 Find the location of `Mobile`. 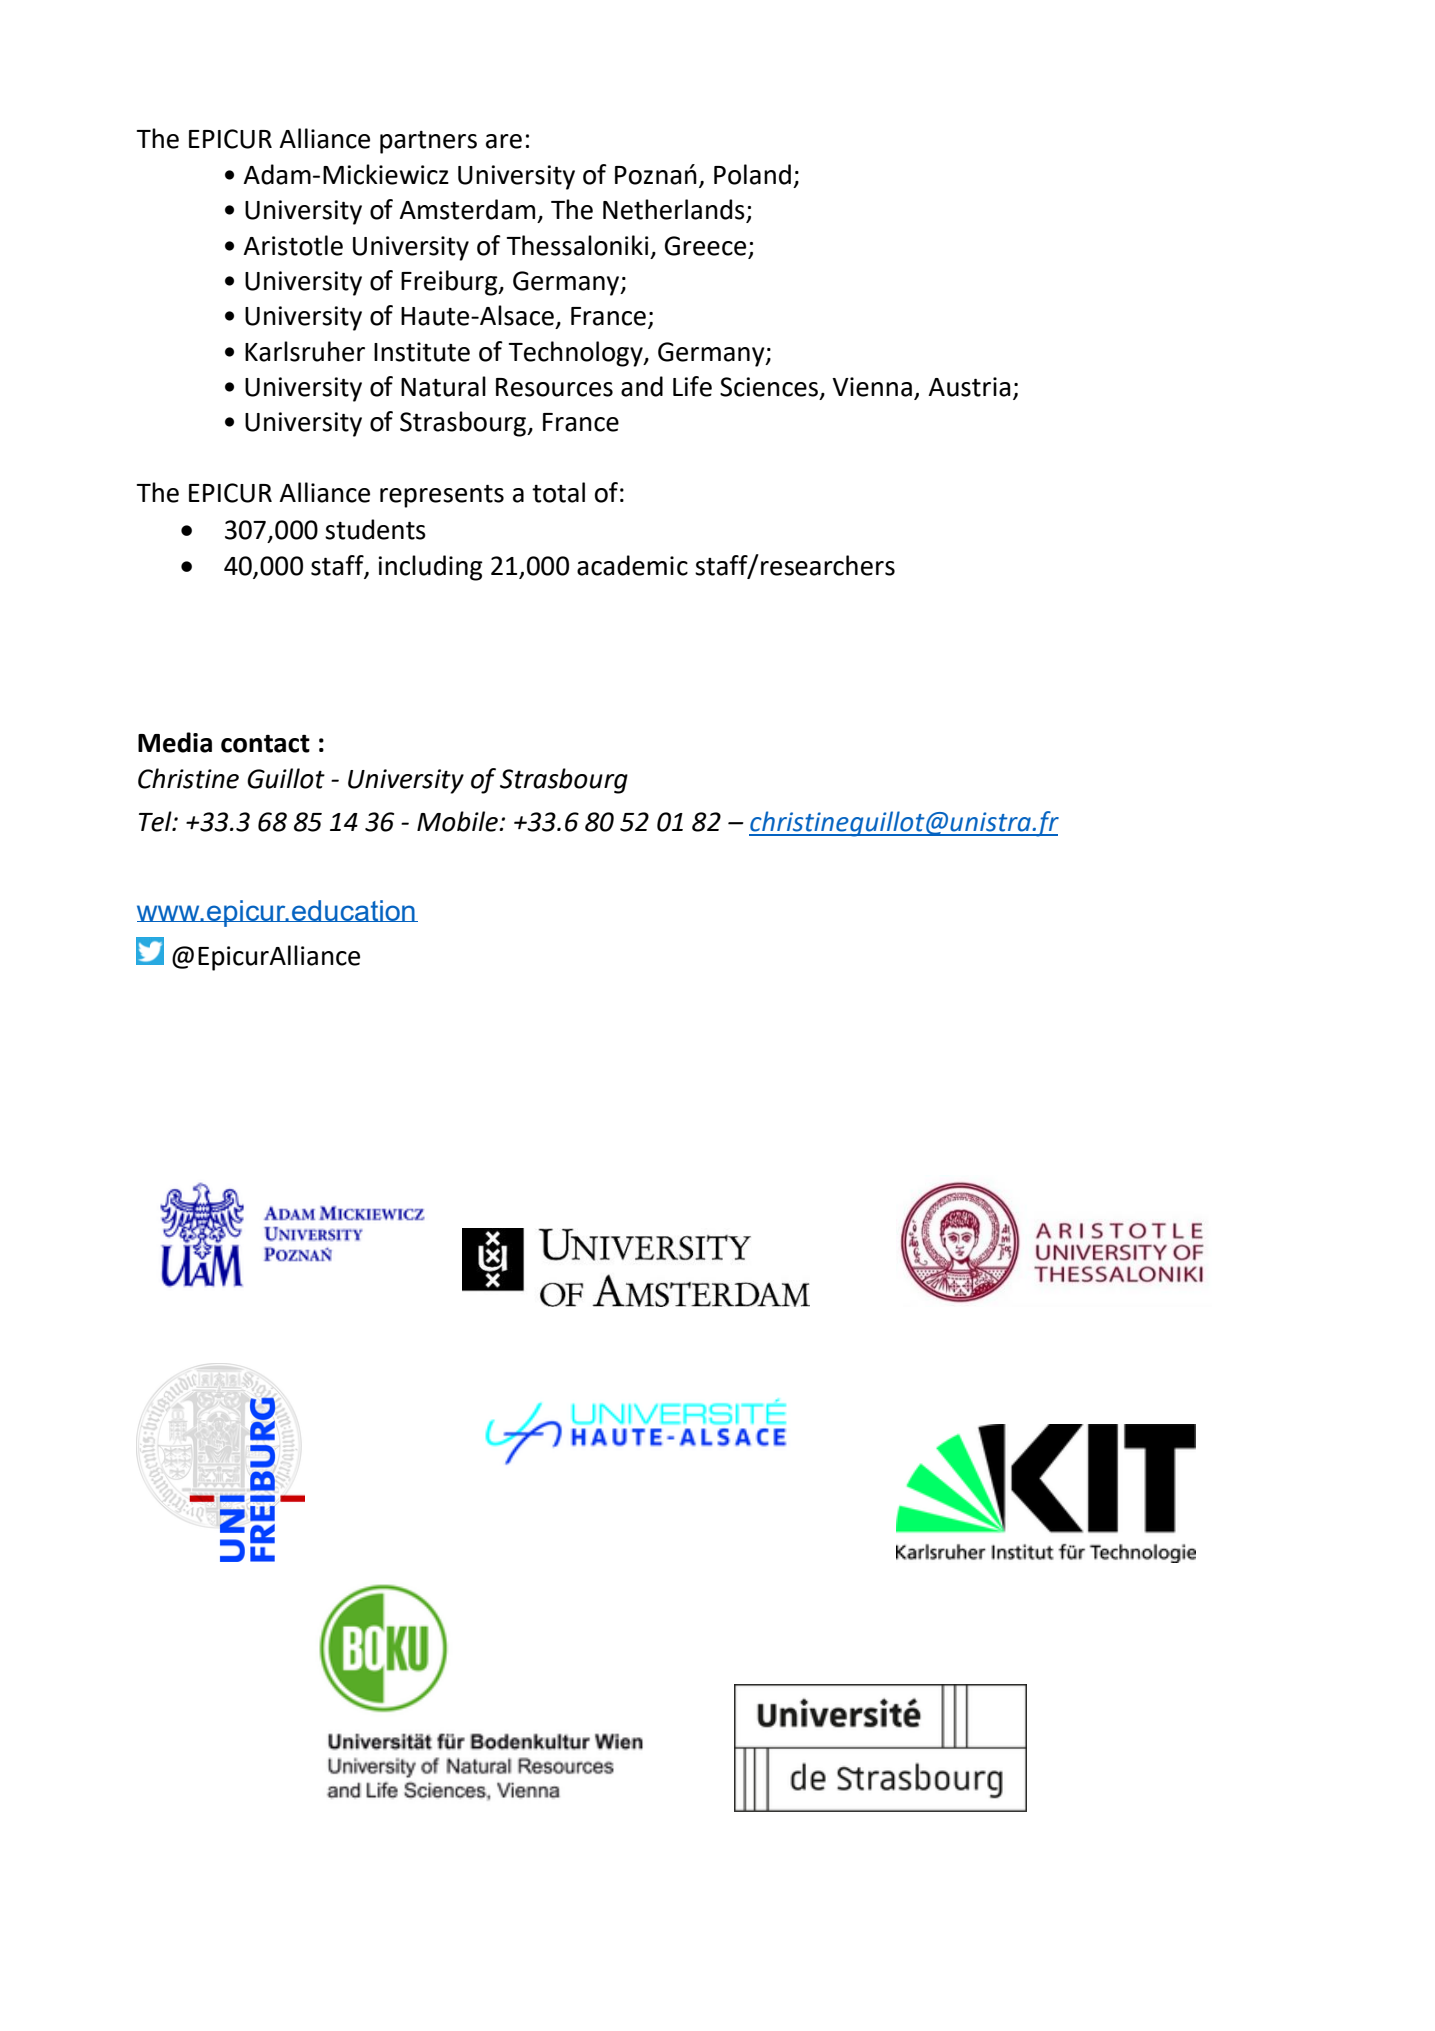

Mobile is located at coordinates (457, 821).
